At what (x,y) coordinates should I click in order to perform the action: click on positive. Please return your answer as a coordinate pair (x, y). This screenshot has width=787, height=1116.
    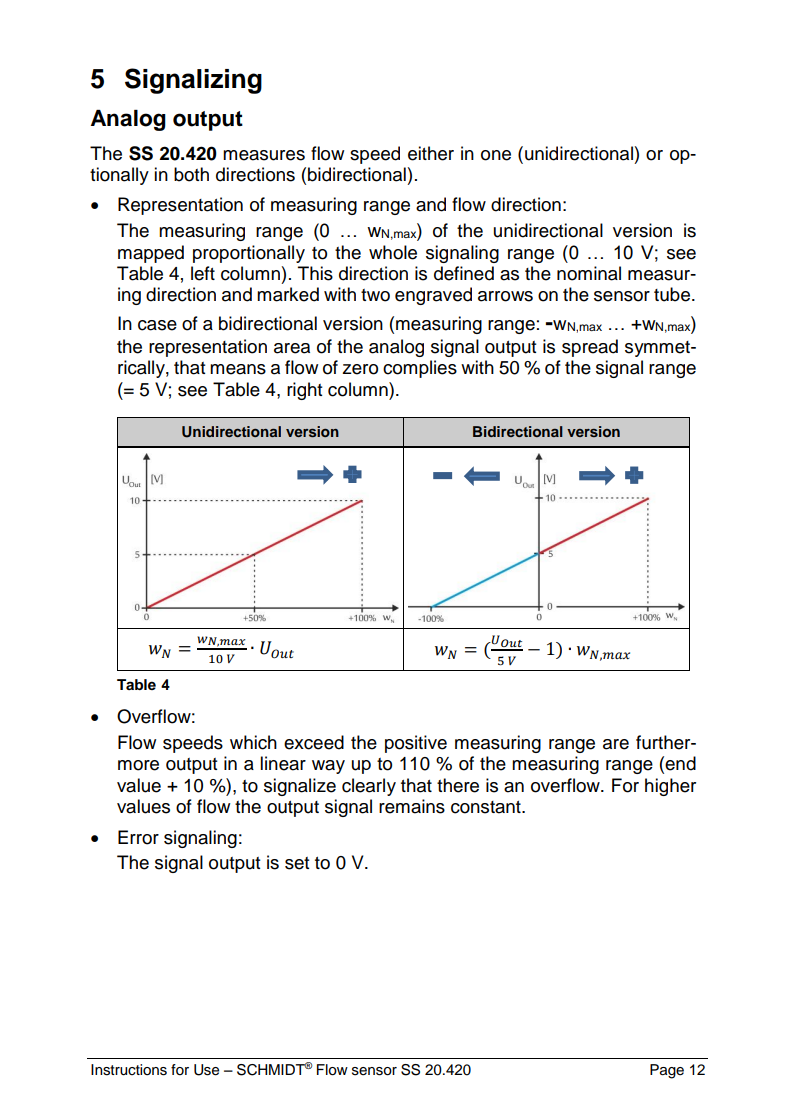
    Looking at the image, I should click on (416, 744).
